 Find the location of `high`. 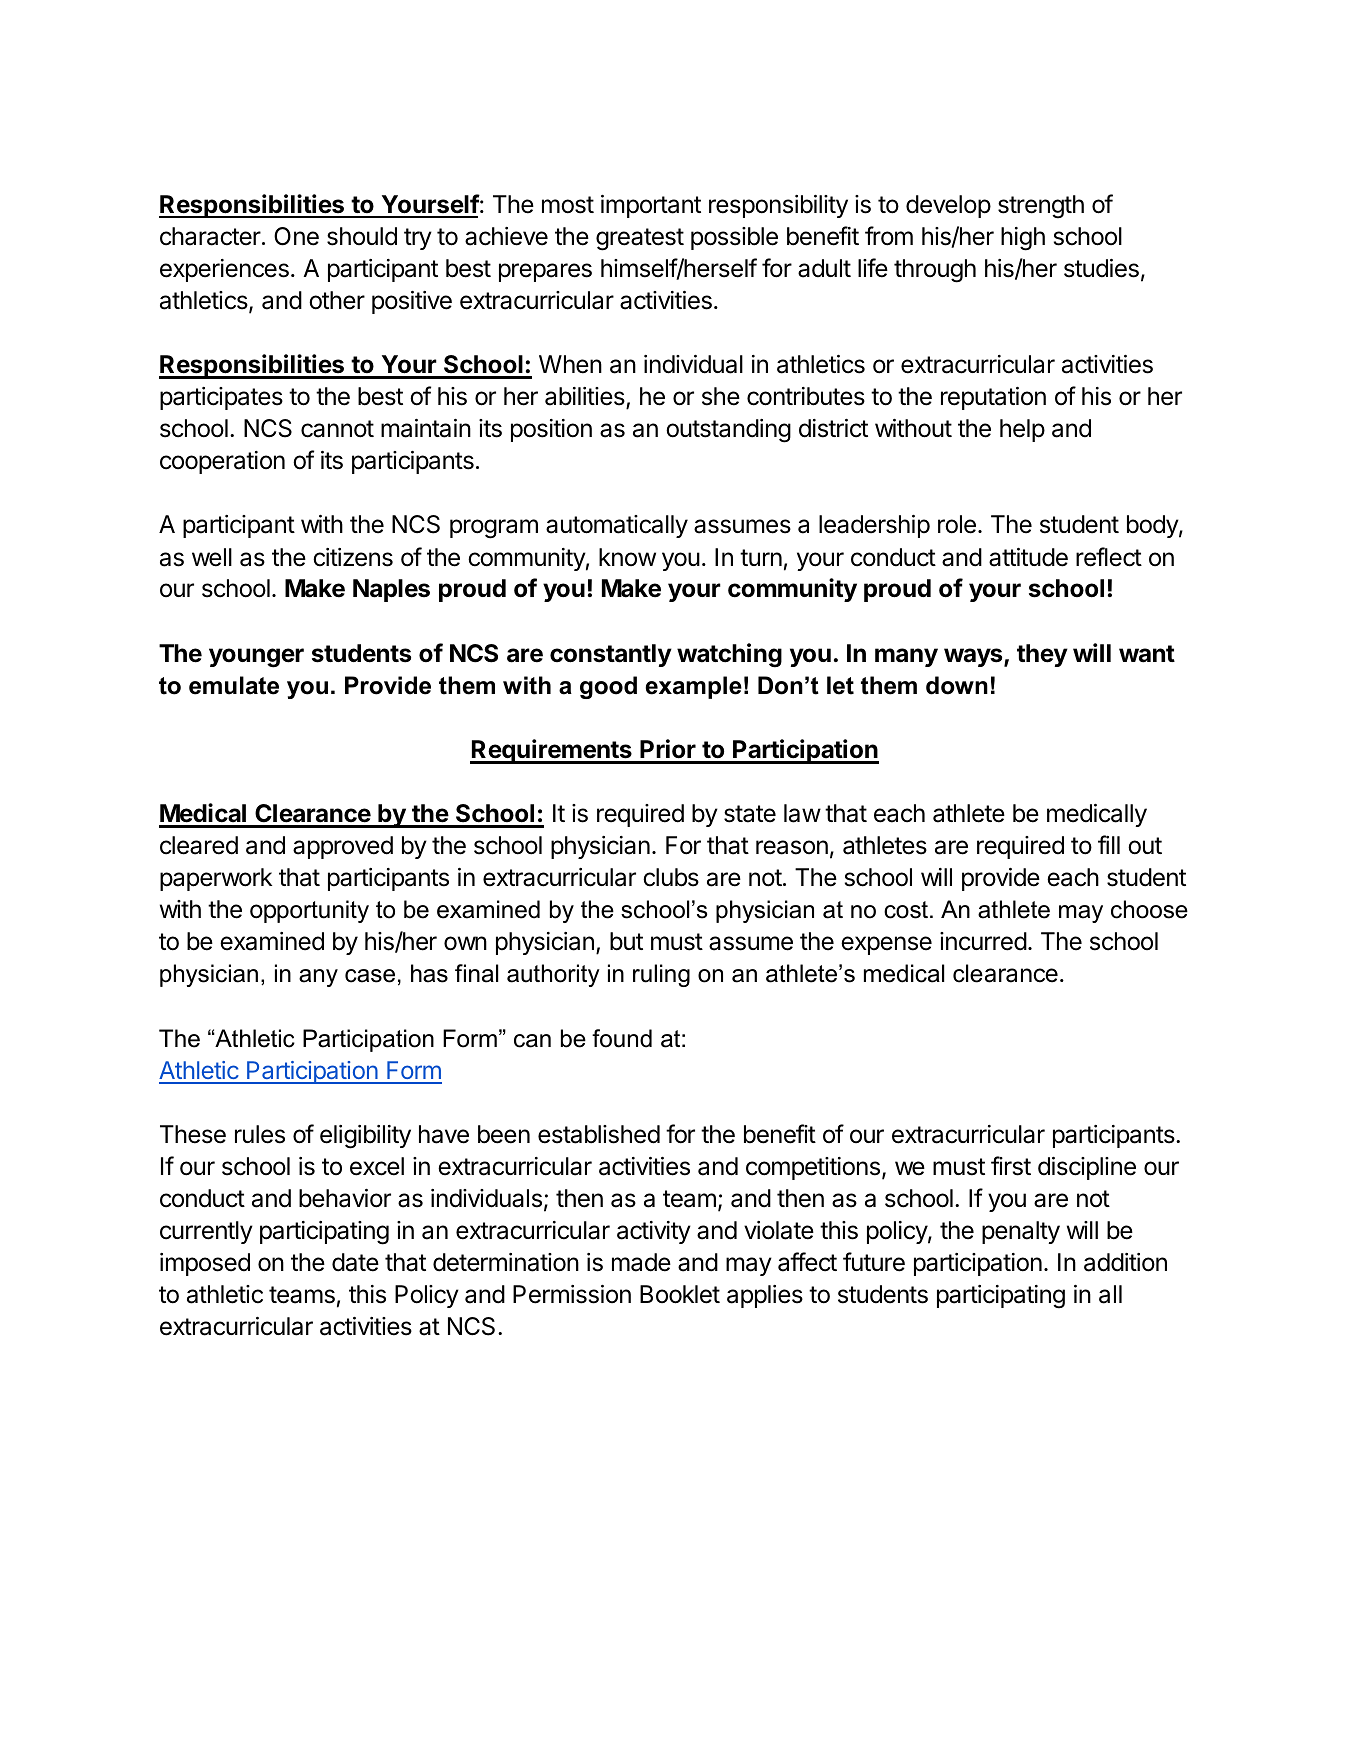

high is located at coordinates (1023, 239).
